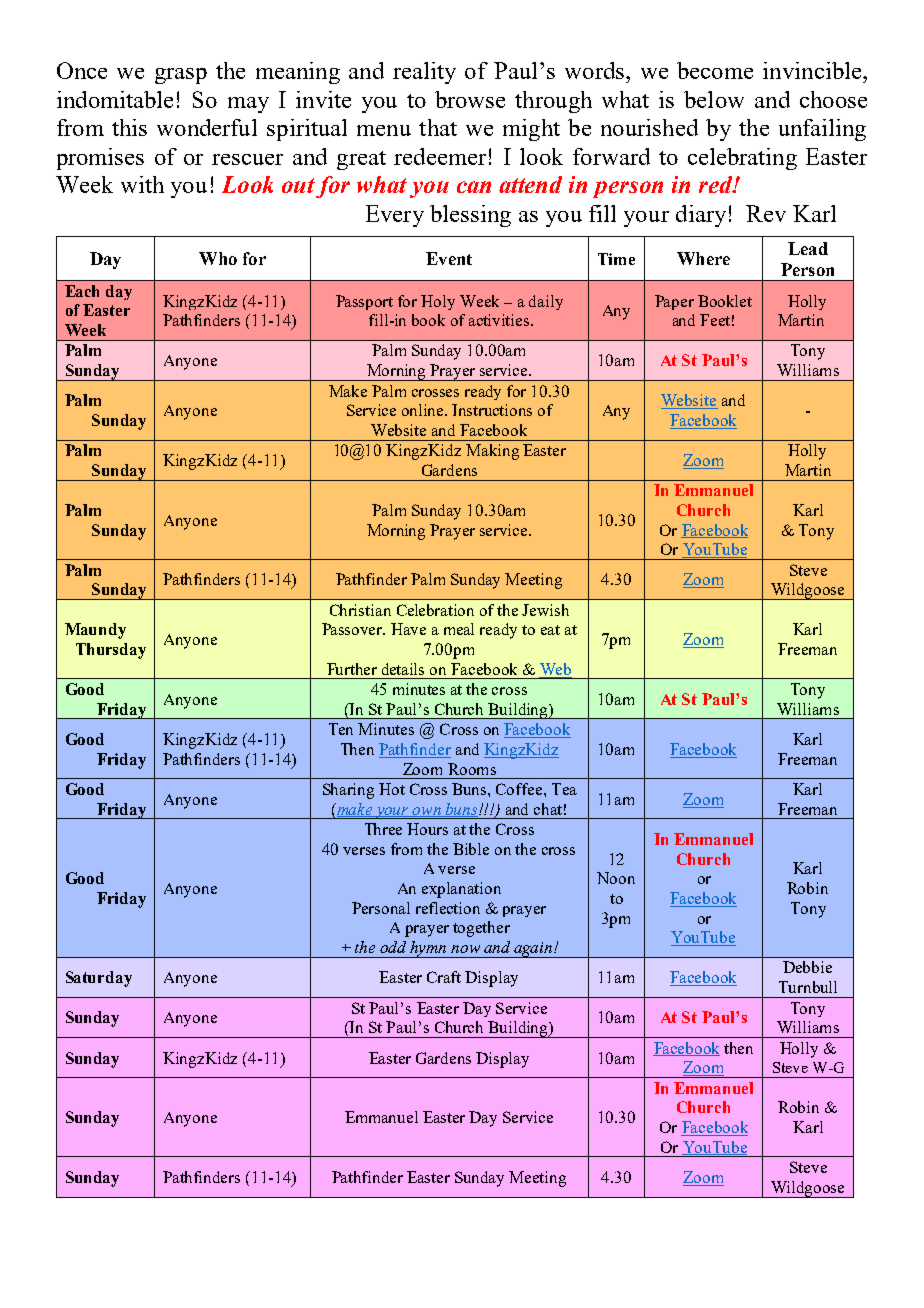 The width and height of the screenshot is (924, 1308). Describe the element at coordinates (472, 769) in the screenshot. I see `Rooms` at that location.
